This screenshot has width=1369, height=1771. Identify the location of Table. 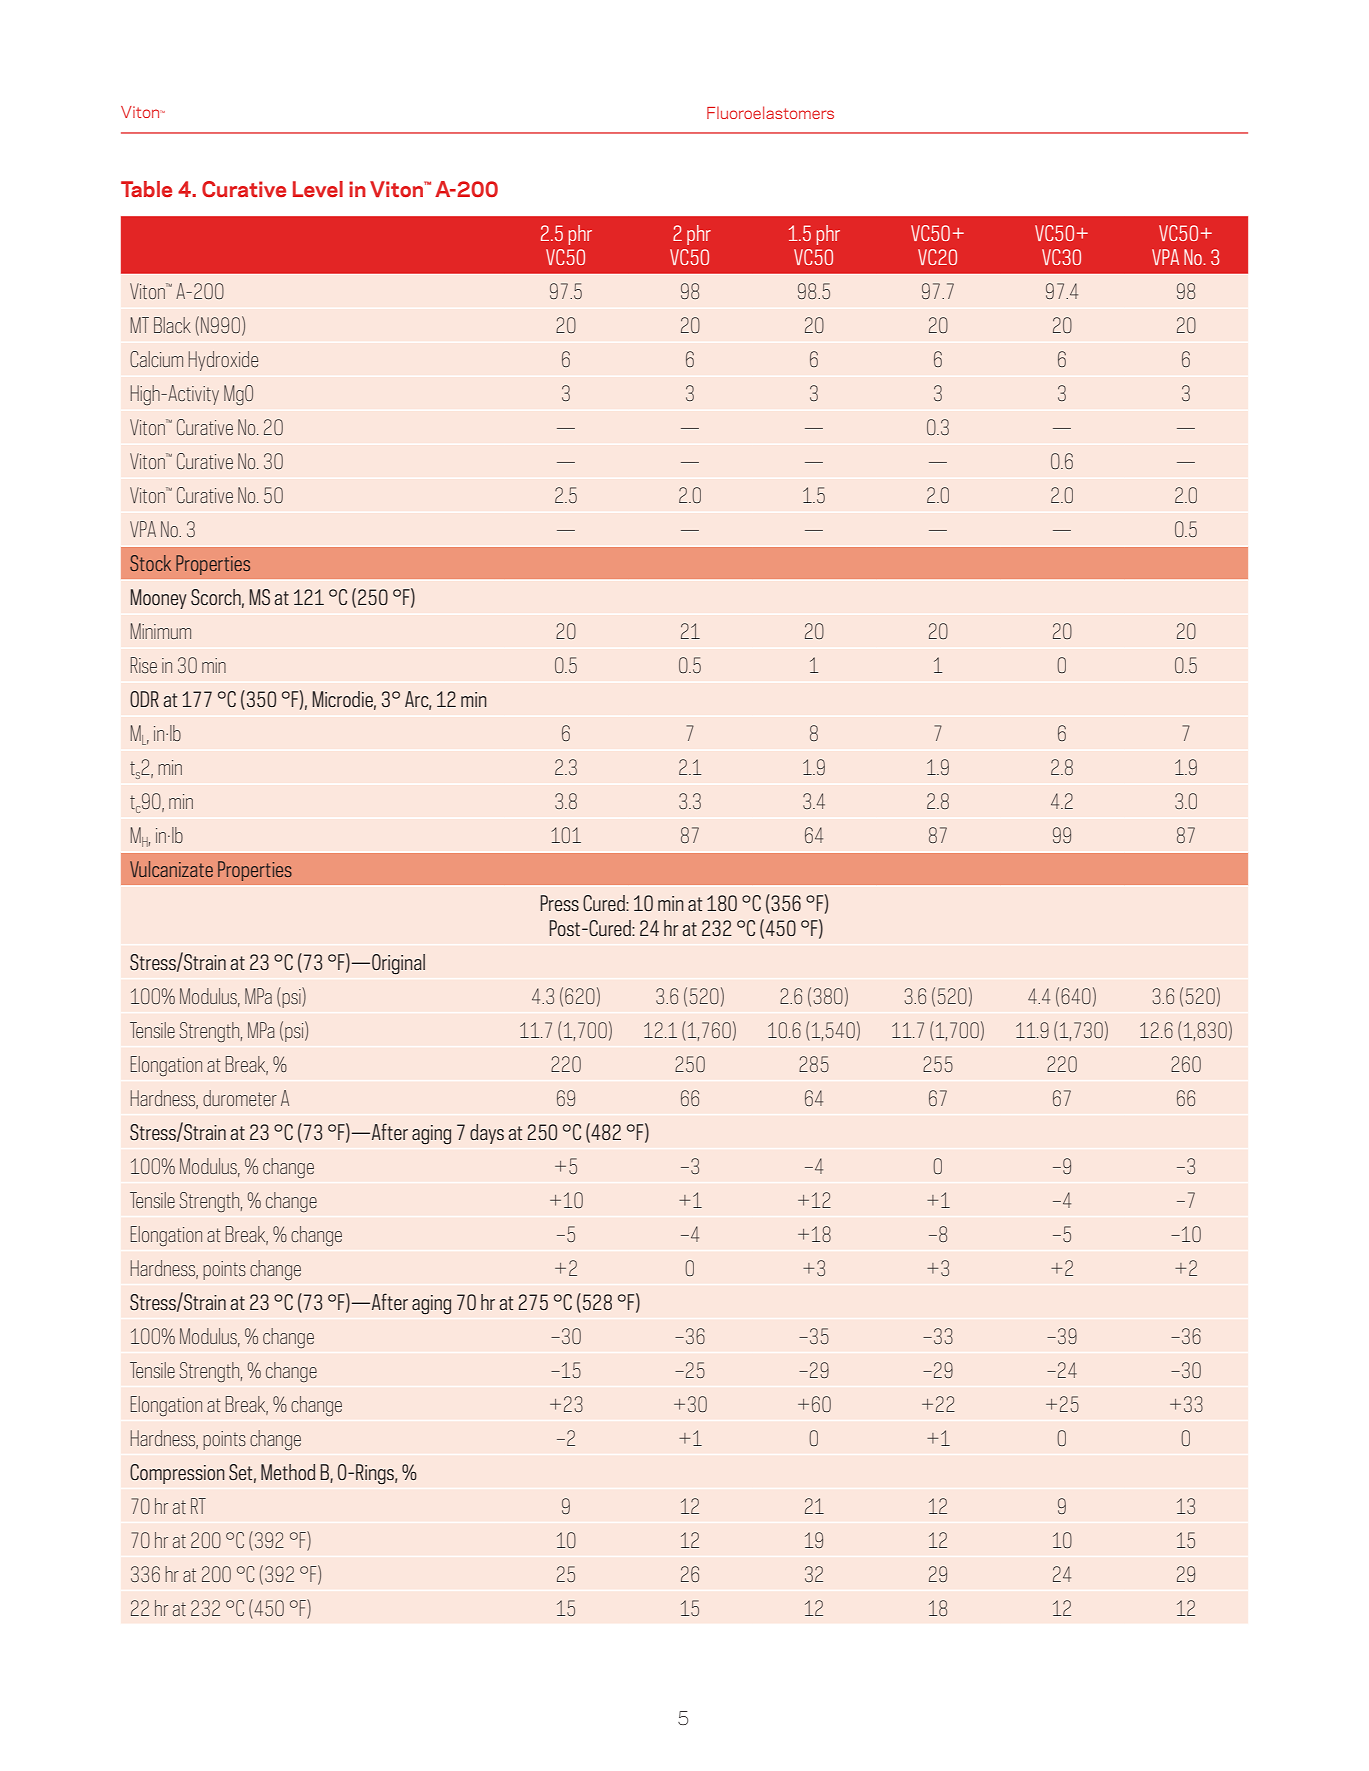
(146, 189).
